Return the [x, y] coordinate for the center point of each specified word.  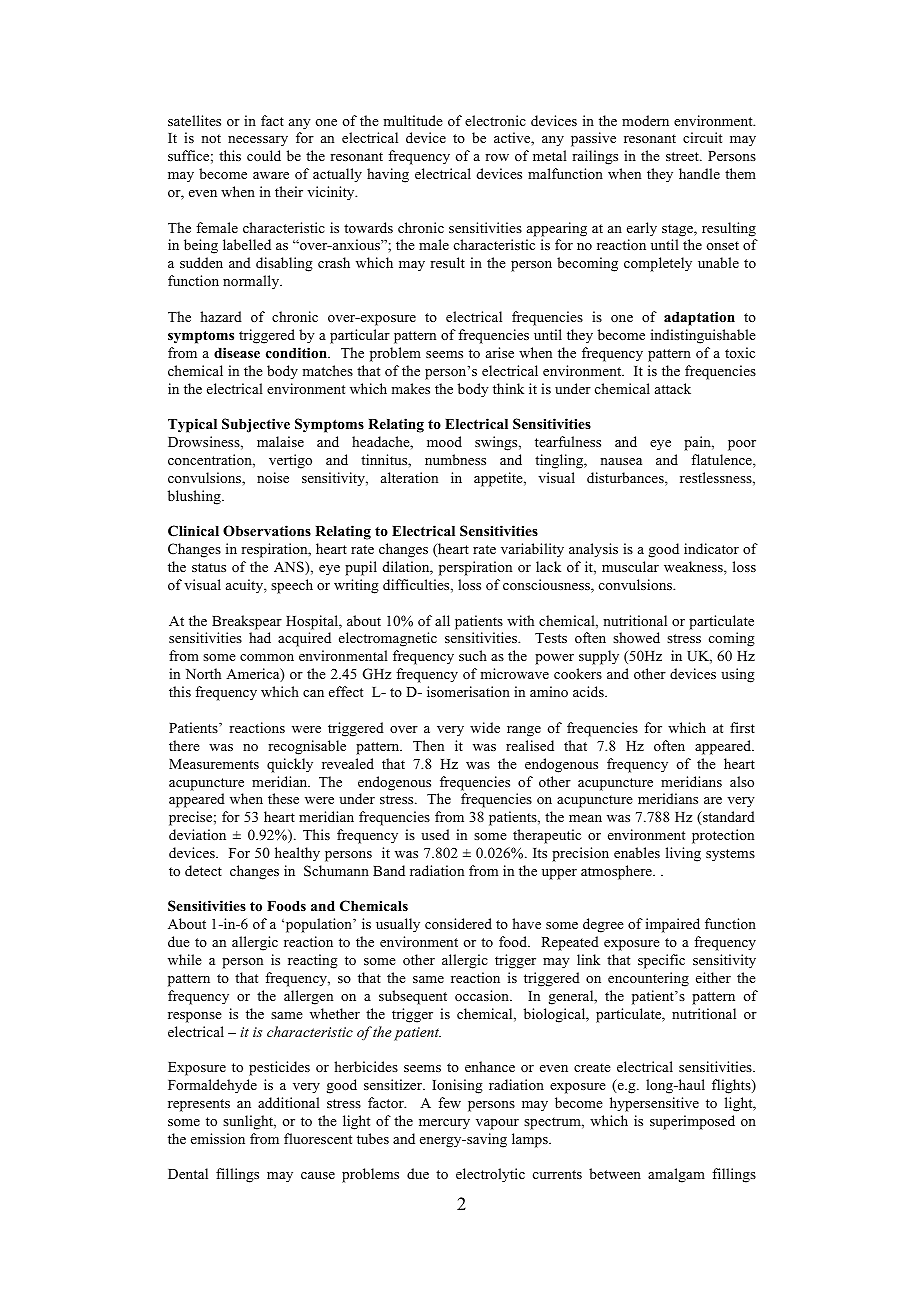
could [264, 155]
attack [673, 388]
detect [203, 870]
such [473, 655]
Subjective [256, 425]
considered [458, 923]
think [508, 388]
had [260, 637]
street [683, 156]
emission [218, 1138]
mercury [444, 1124]
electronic [495, 120]
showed [636, 637]
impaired [673, 925]
